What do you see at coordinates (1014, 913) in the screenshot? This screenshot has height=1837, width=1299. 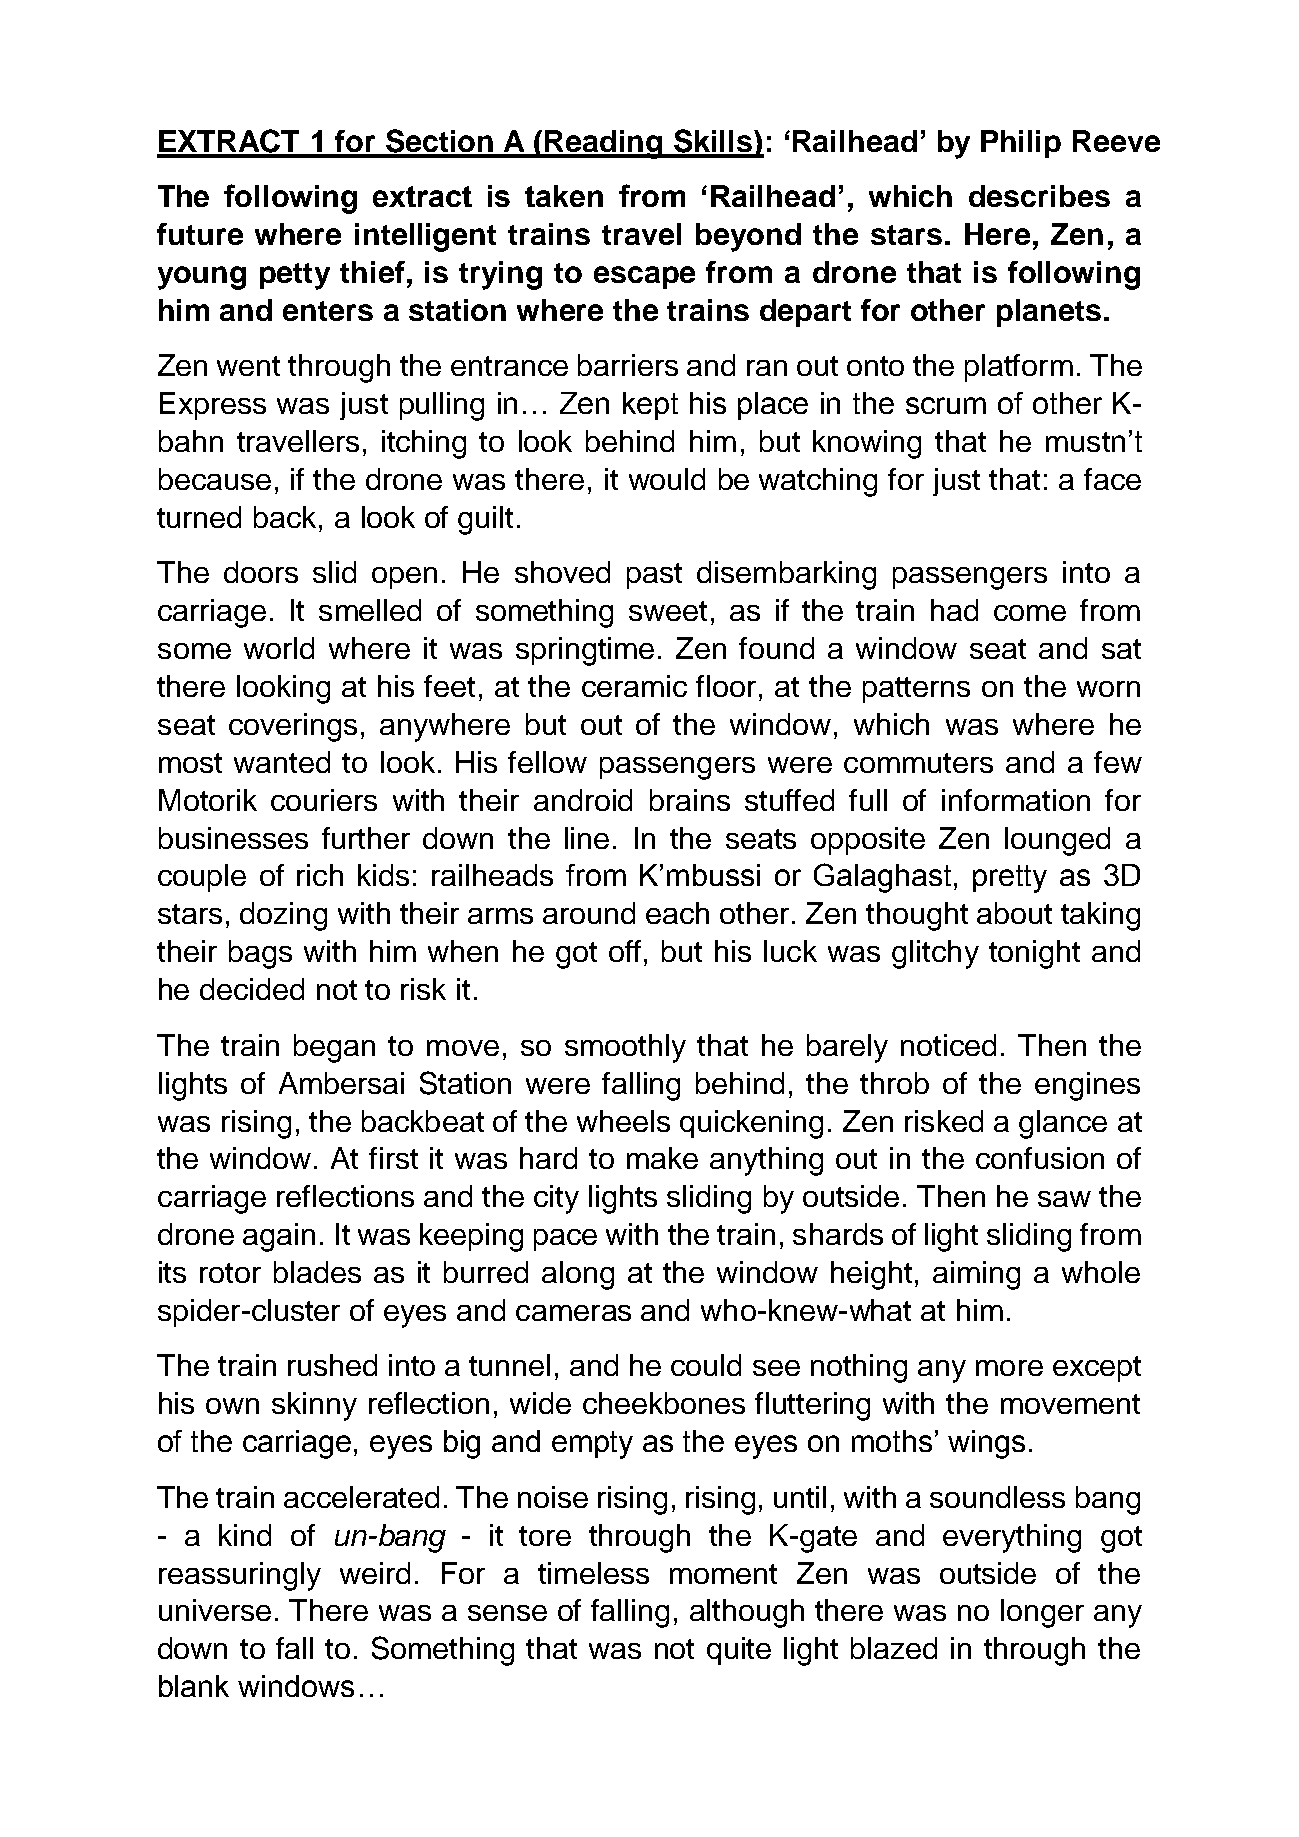 I see `about` at bounding box center [1014, 913].
